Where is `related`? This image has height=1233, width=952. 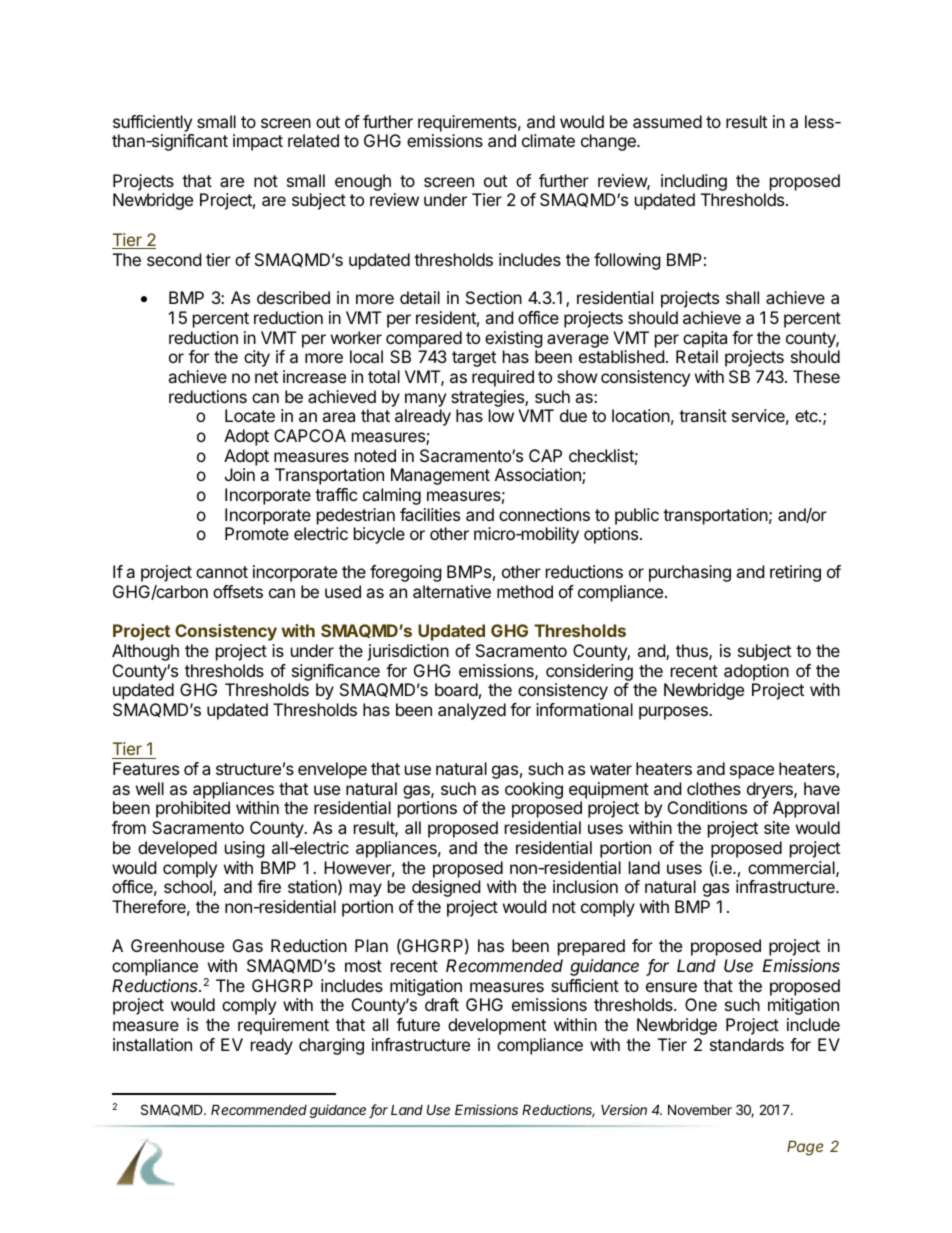 related is located at coordinates (313, 140).
